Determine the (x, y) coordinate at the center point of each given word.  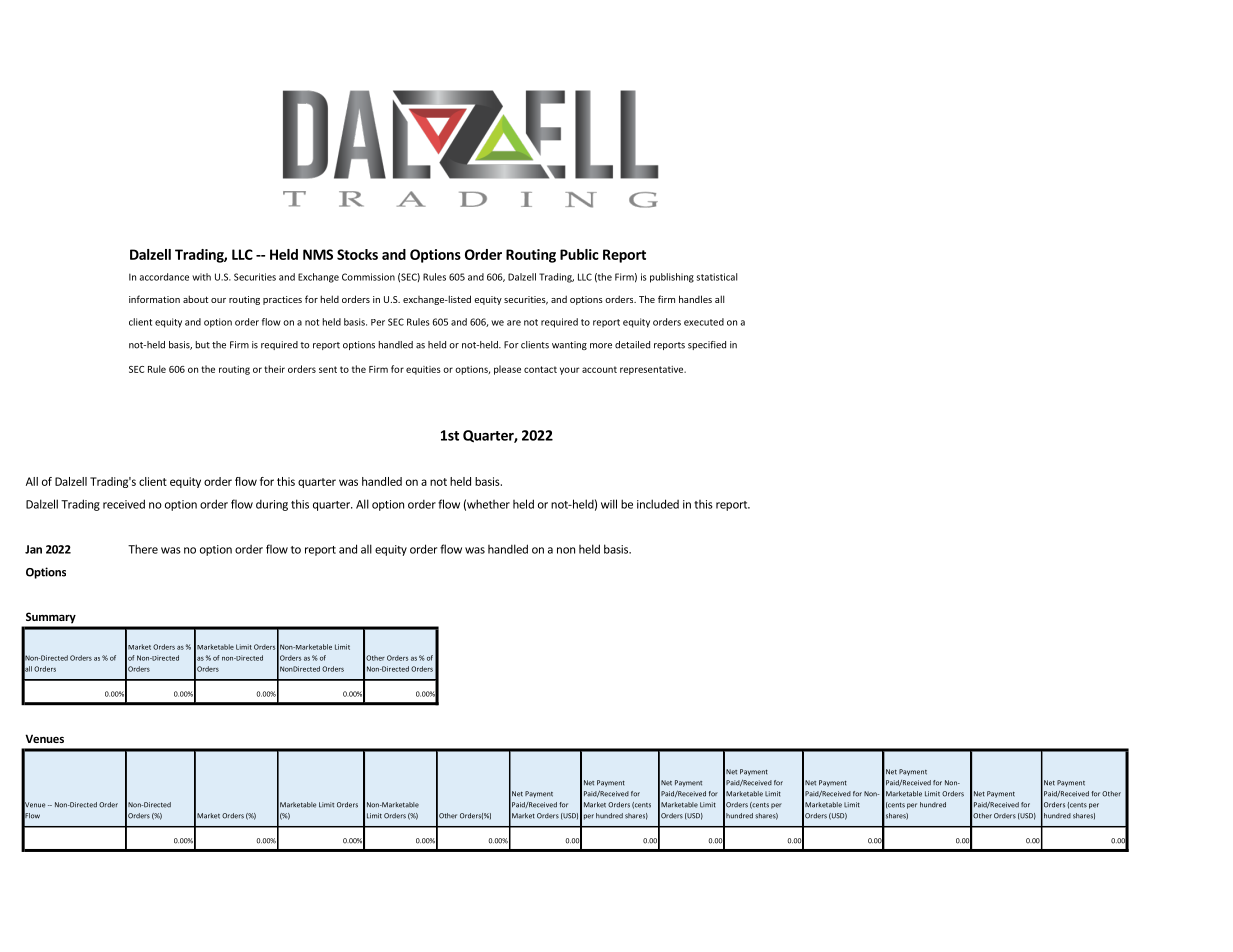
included (658, 504)
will (609, 504)
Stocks (357, 254)
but (203, 345)
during (272, 505)
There (143, 549)
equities (423, 370)
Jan (33, 549)
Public (579, 254)
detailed (632, 345)
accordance (164, 277)
